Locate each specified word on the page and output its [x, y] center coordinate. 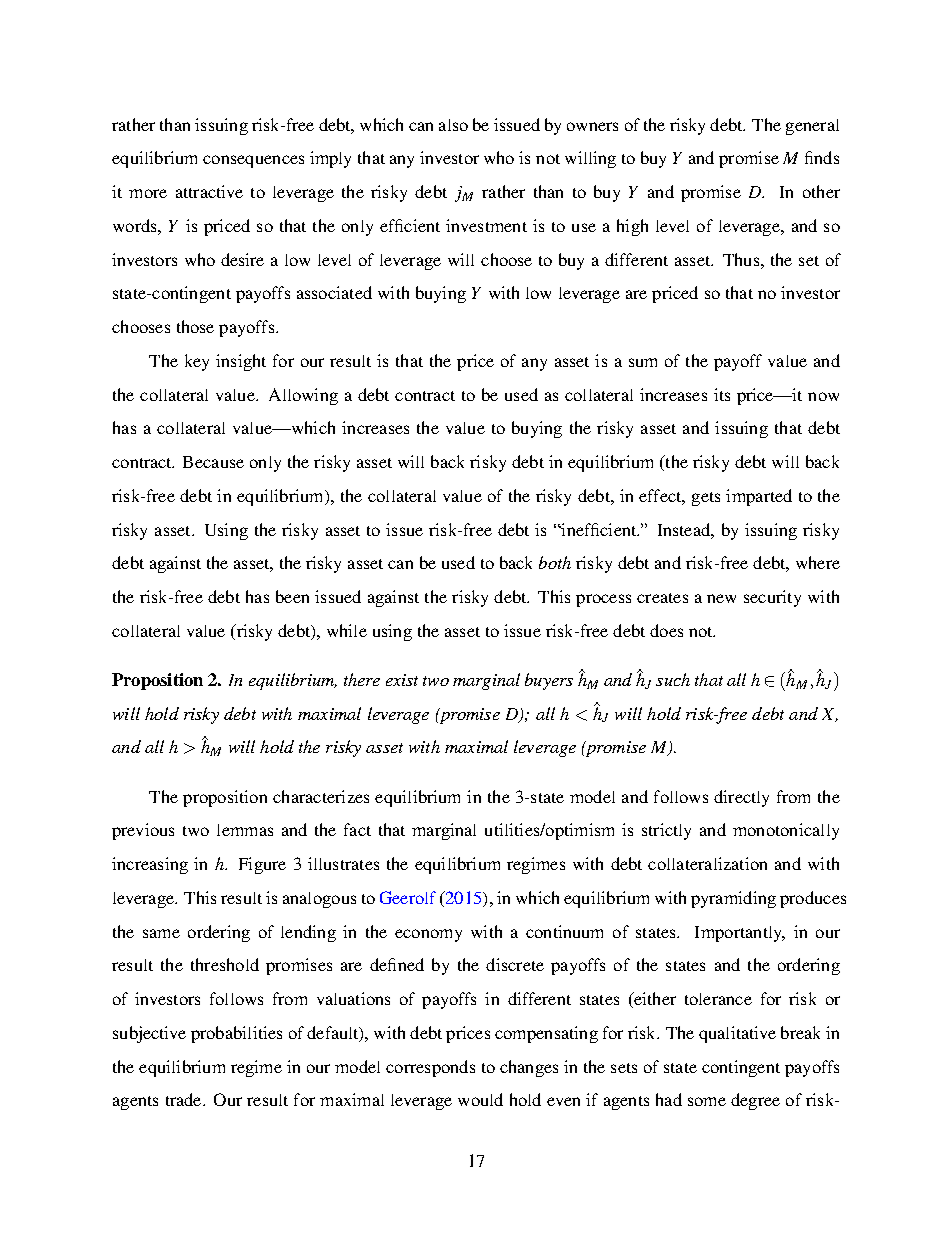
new [721, 598]
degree [755, 1101]
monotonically [786, 831]
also [453, 125]
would [480, 1099]
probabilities [236, 1034]
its [722, 394]
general [812, 127]
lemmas [245, 830]
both [555, 562]
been [292, 596]
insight [241, 362]
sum [643, 362]
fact [357, 829]
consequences [253, 161]
